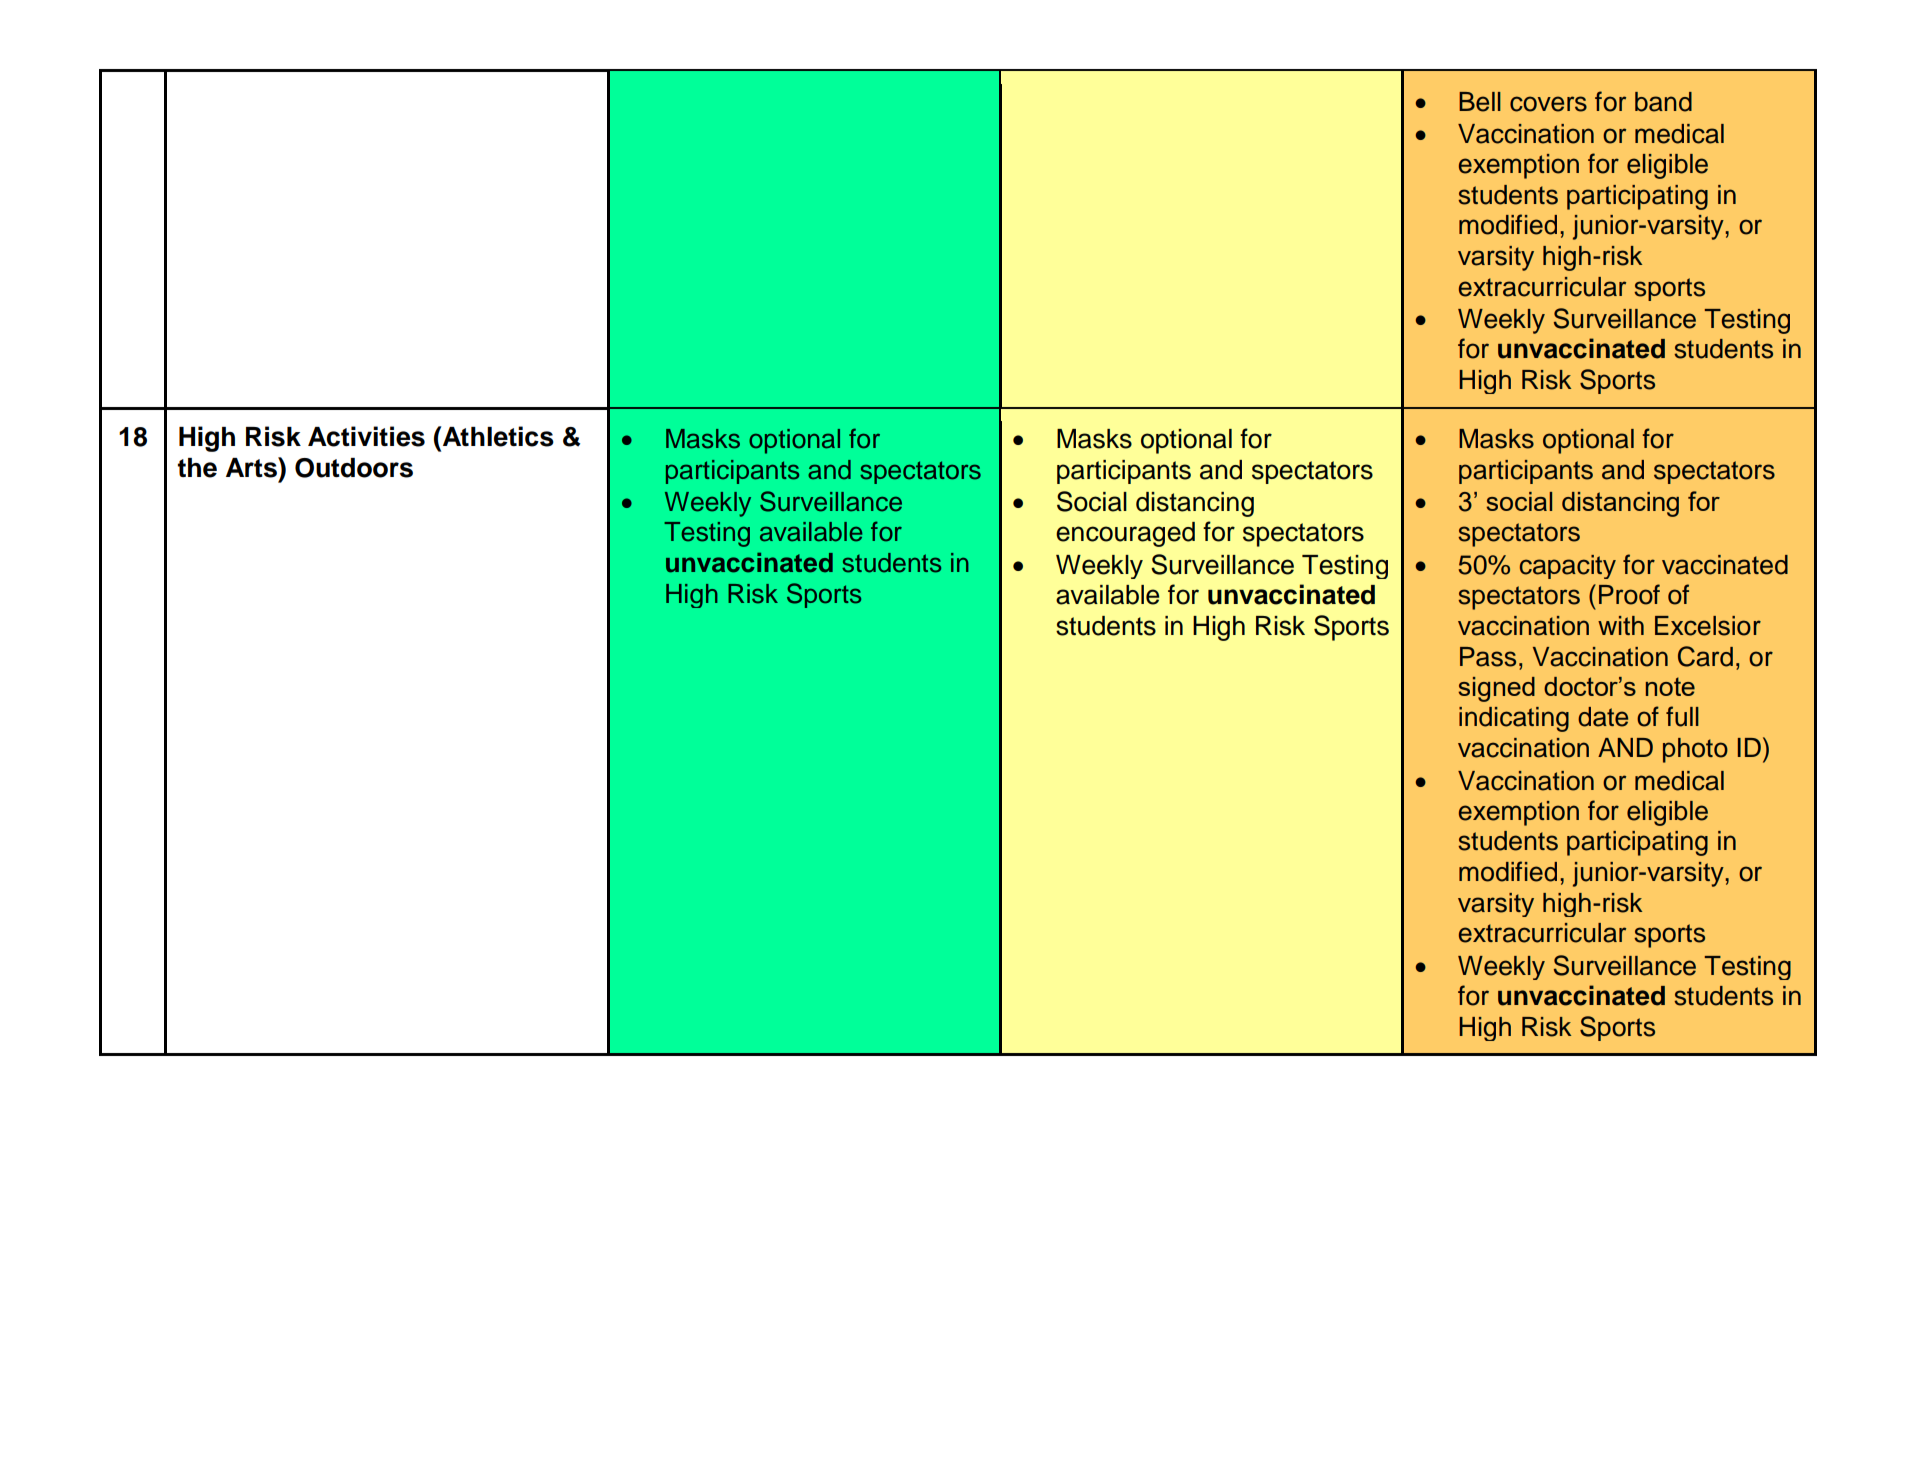 The width and height of the image is (1913, 1478). Describe the element at coordinates (497, 436) in the image. I see `Athletics` at that location.
